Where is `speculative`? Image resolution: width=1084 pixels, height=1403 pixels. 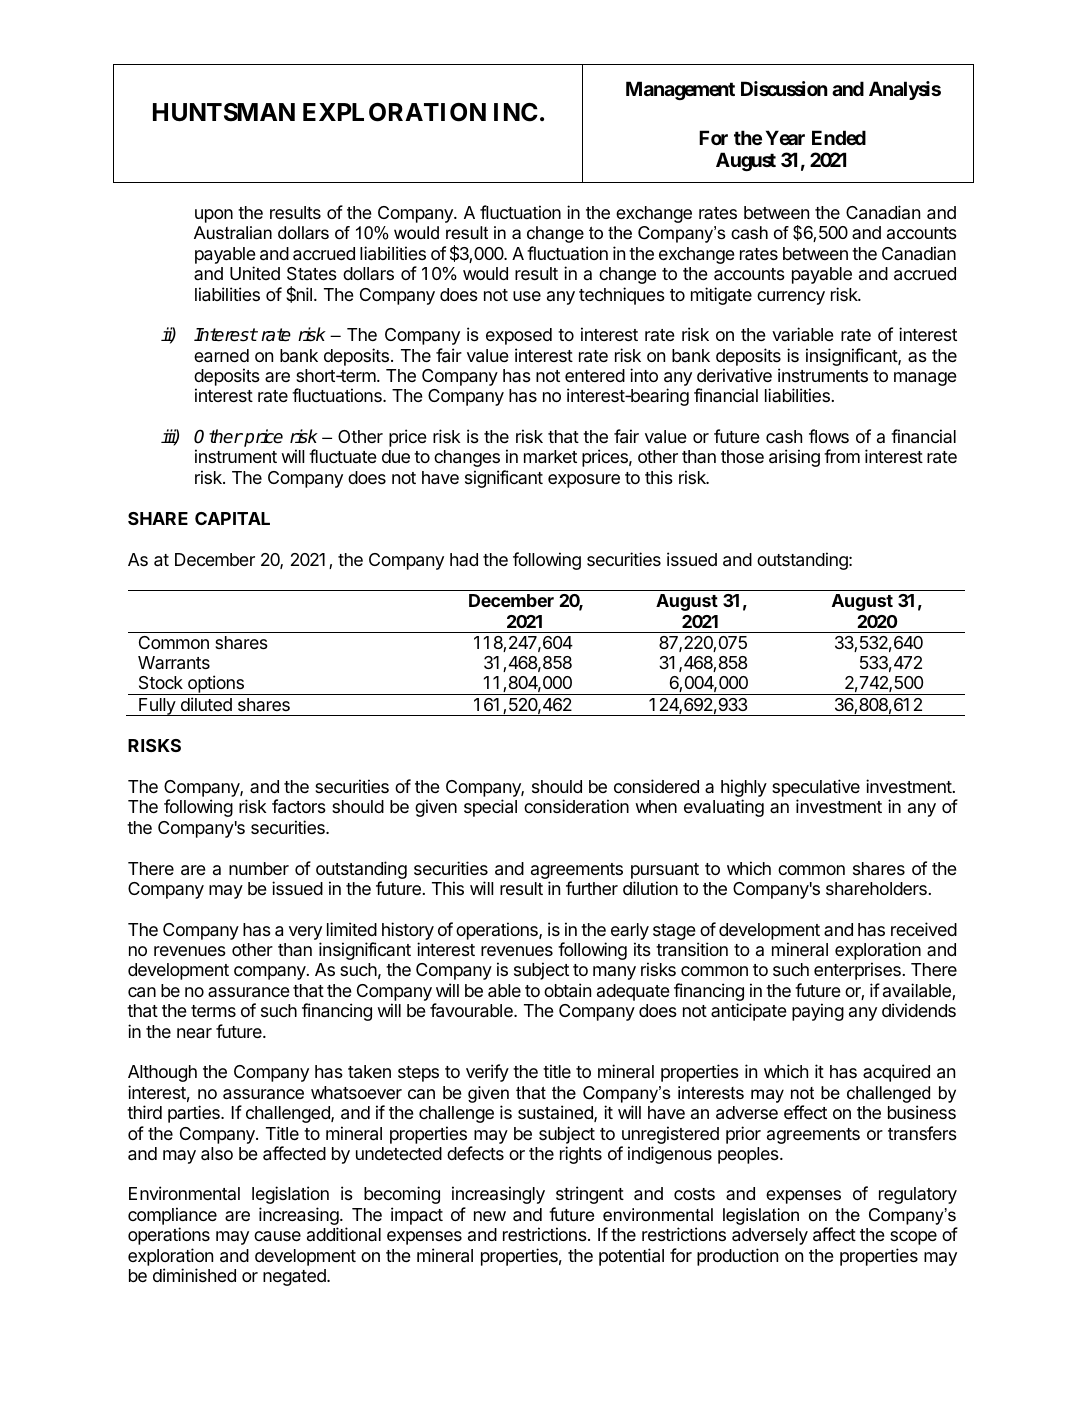 speculative is located at coordinates (816, 789).
